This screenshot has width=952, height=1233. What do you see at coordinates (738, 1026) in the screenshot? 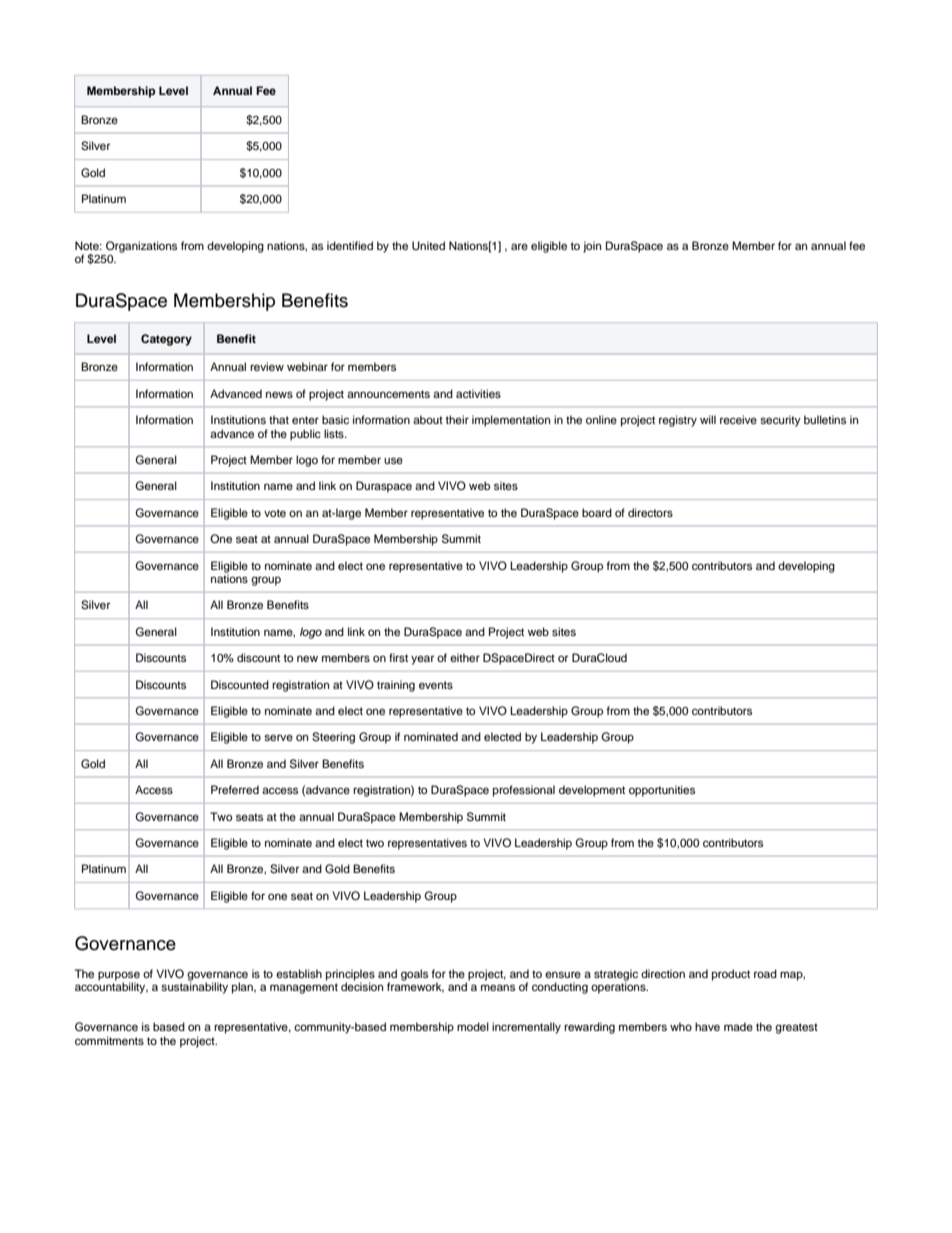
I see `made` at bounding box center [738, 1026].
